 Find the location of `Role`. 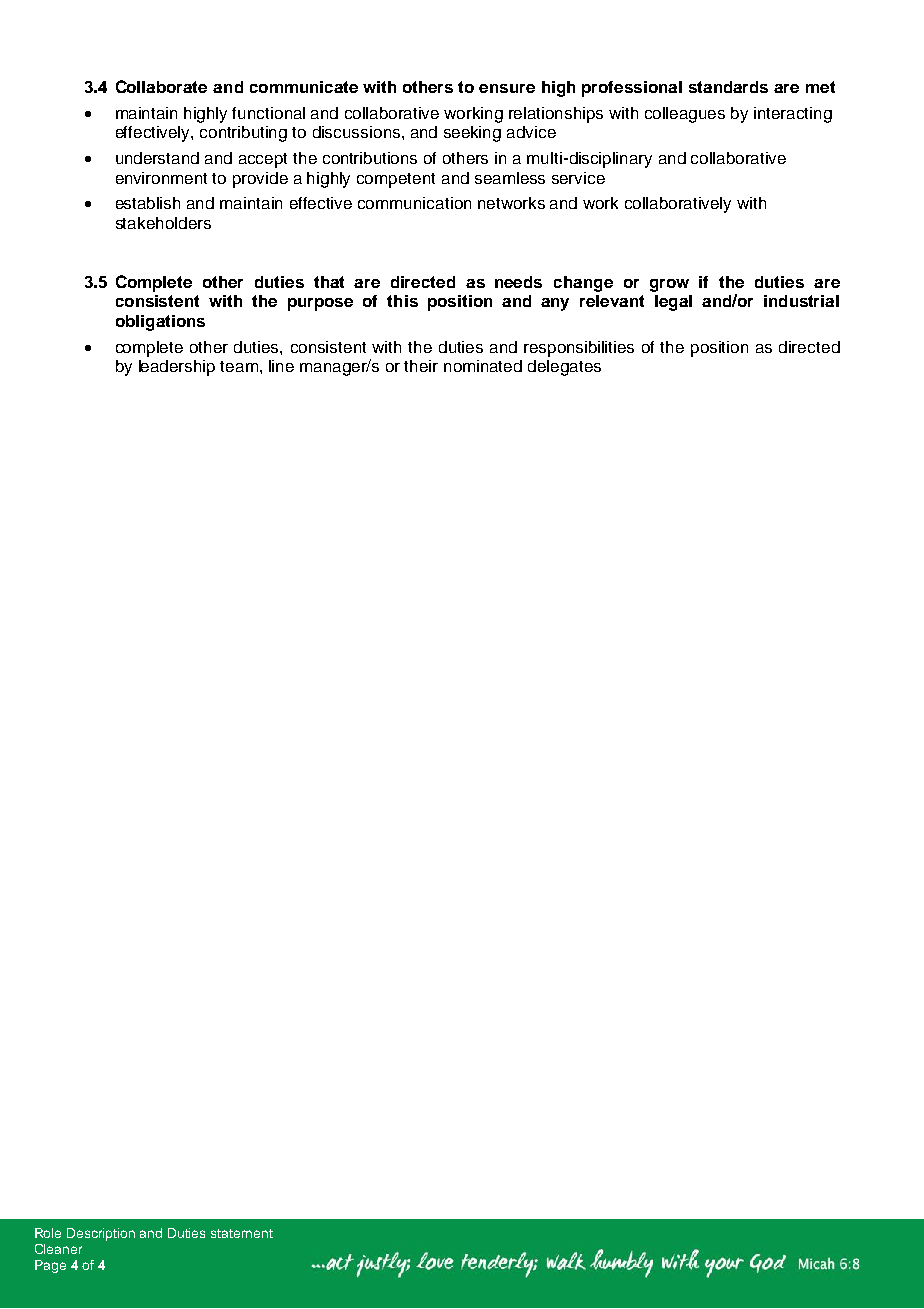

Role is located at coordinates (48, 1233).
